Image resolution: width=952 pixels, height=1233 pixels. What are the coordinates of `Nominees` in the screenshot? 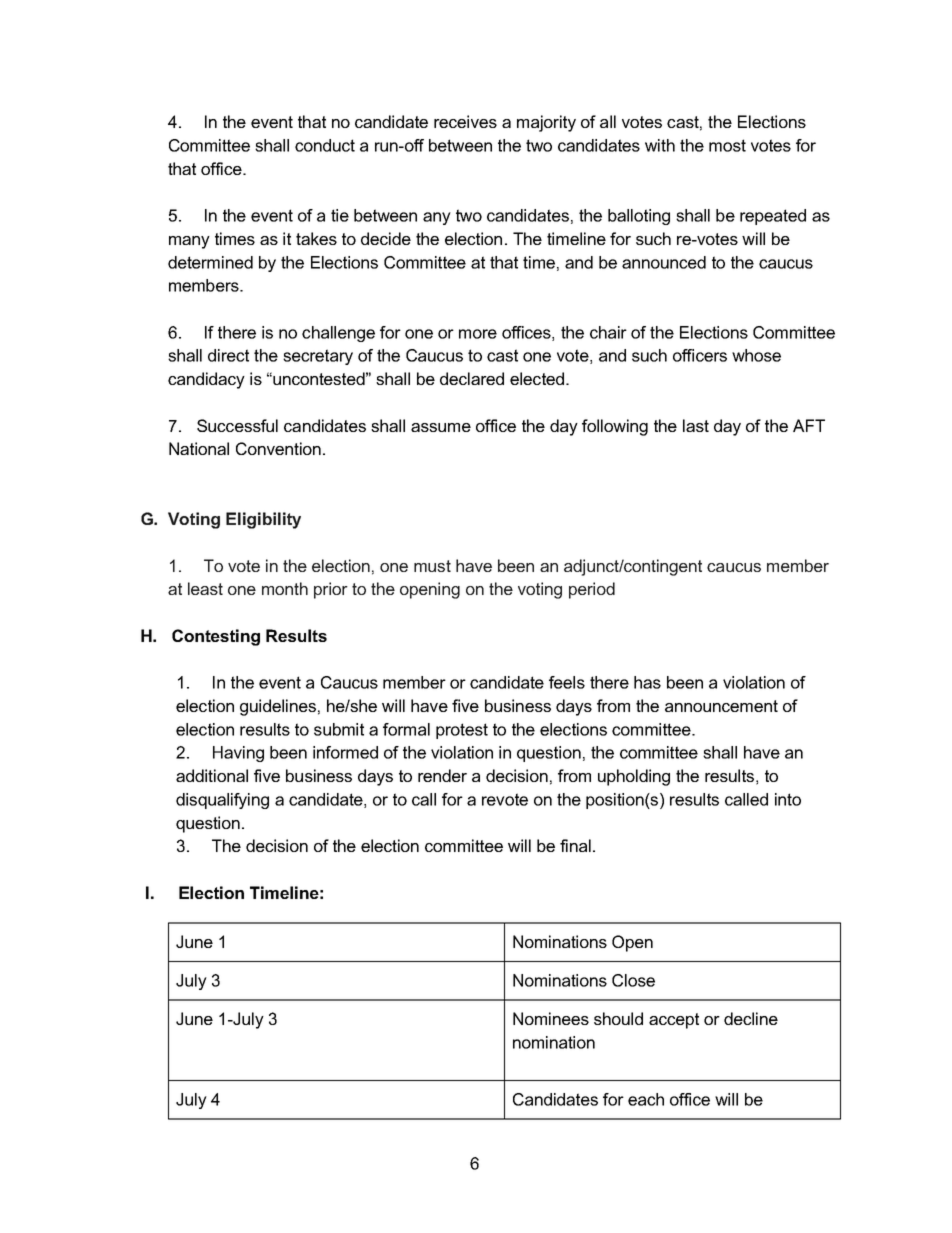 It's located at (551, 1018).
